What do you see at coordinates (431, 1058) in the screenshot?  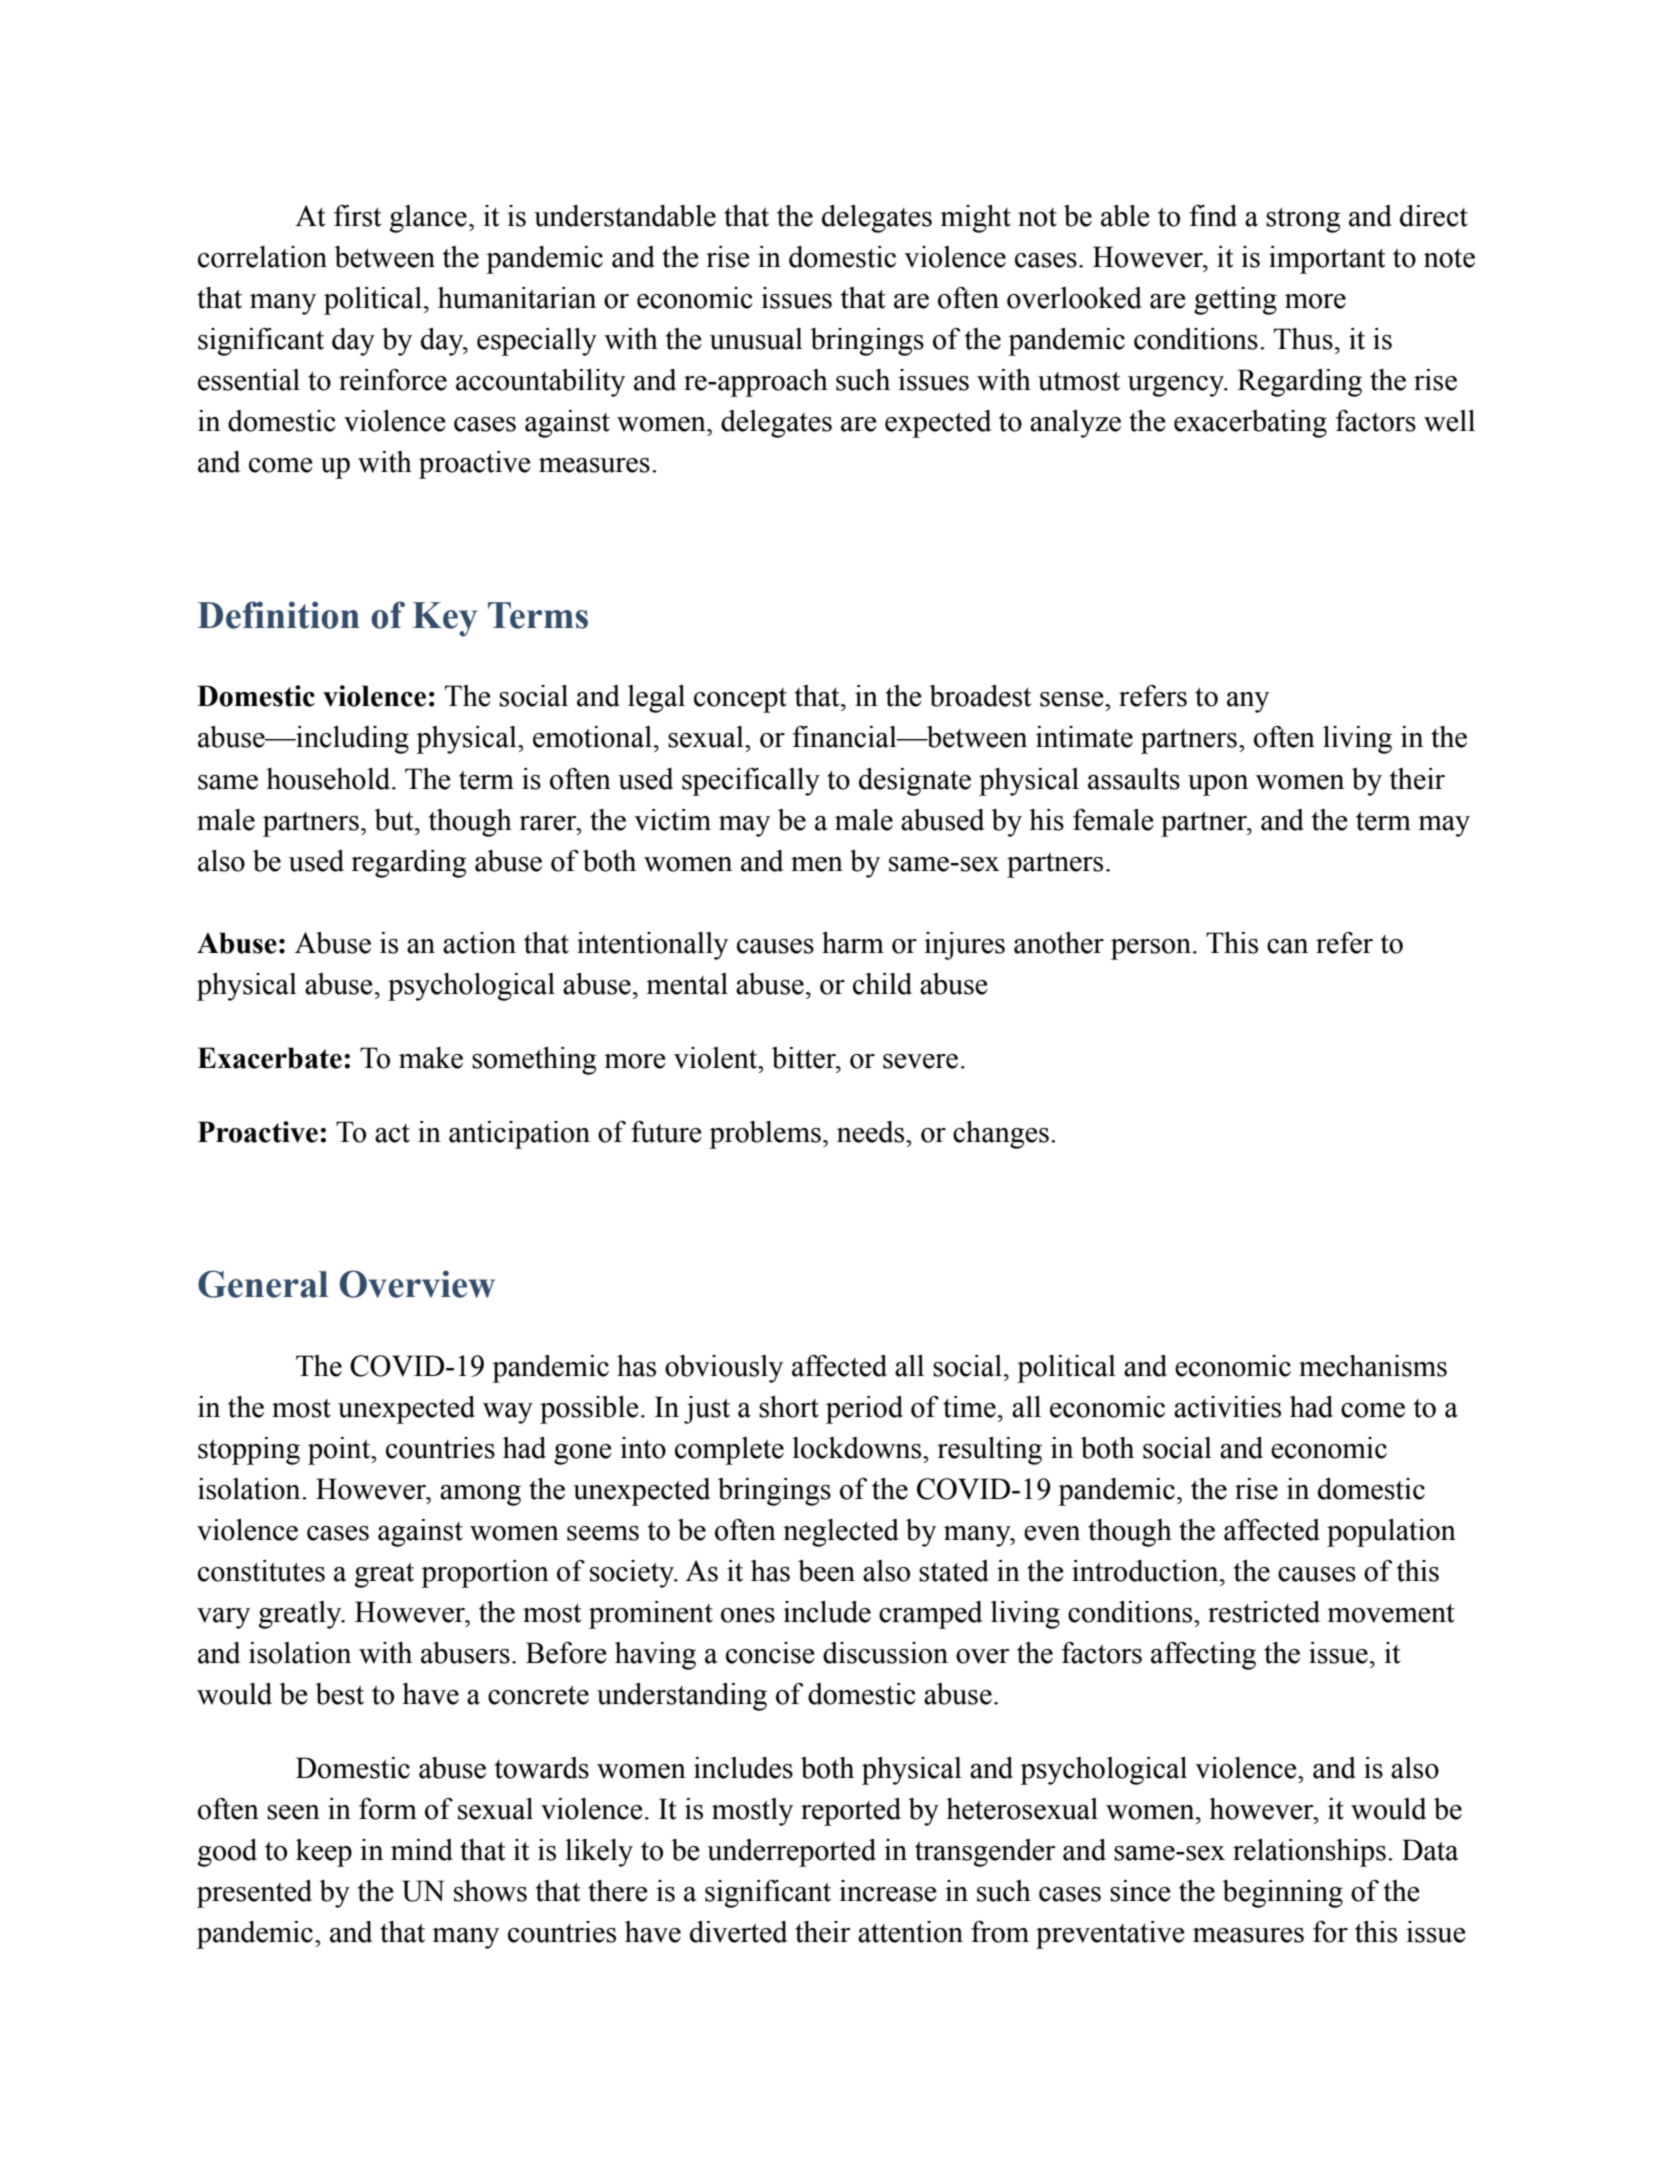 I see `make` at bounding box center [431, 1058].
